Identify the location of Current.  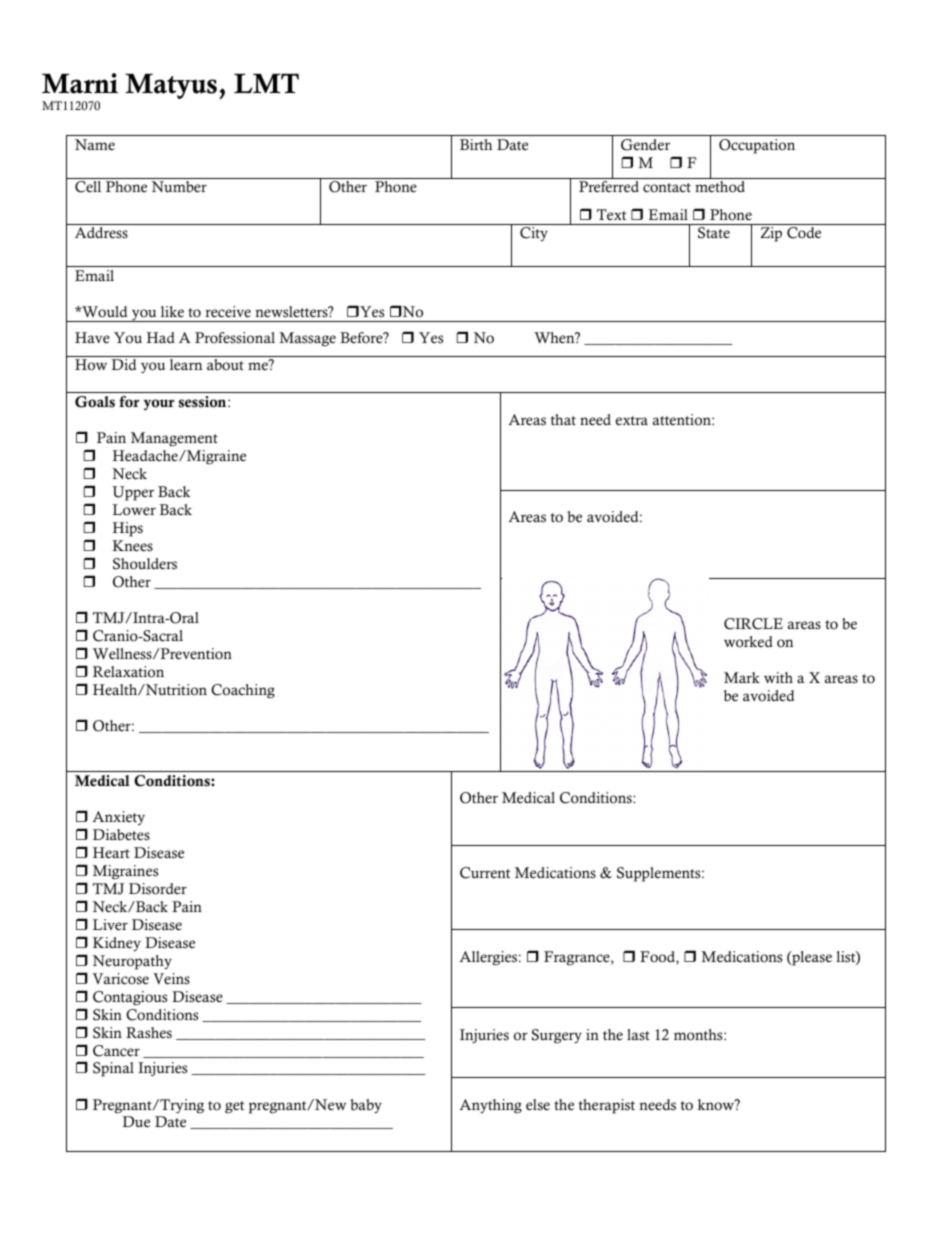
(485, 873).
